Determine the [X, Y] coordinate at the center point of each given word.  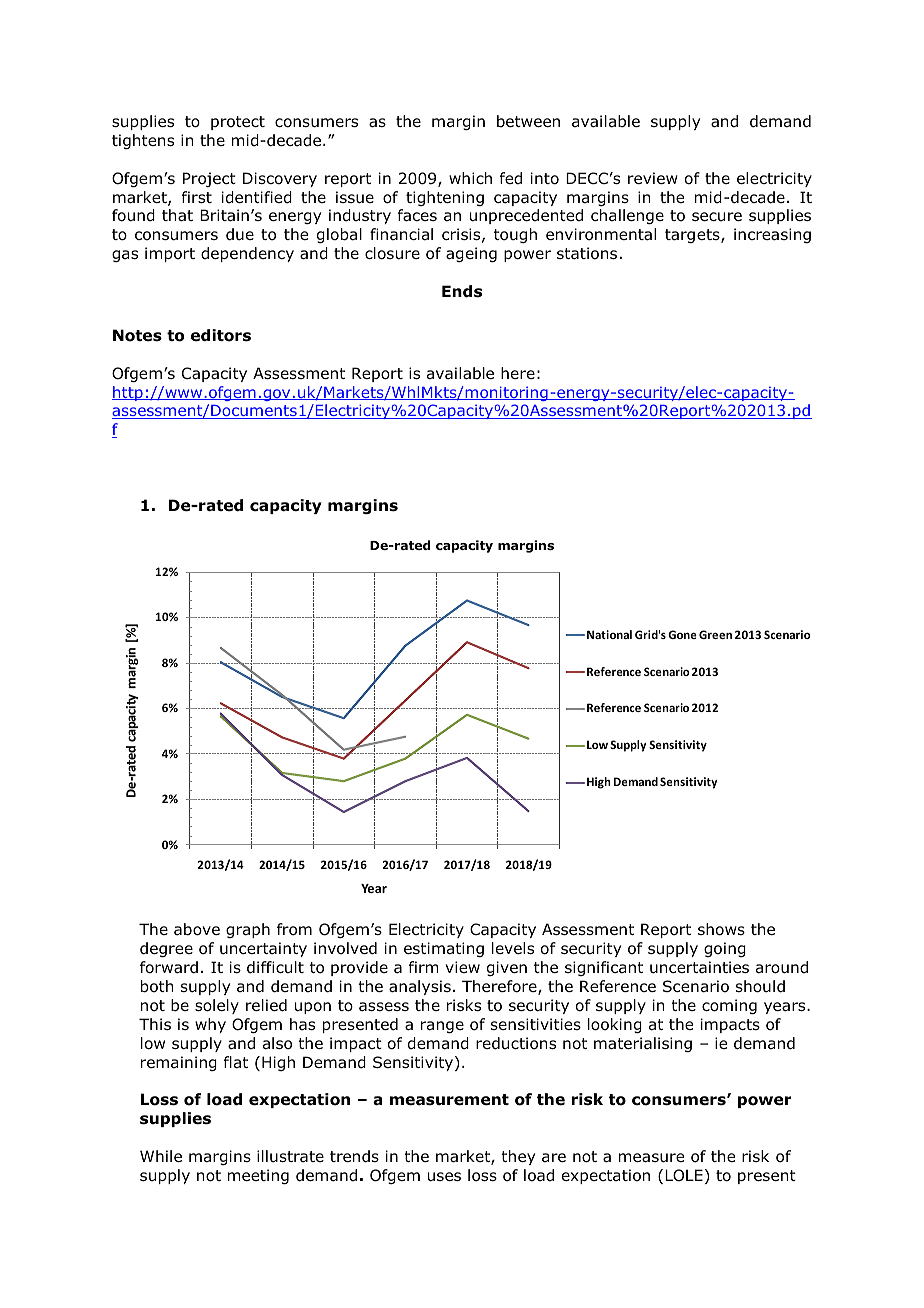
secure [717, 216]
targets [693, 236]
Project [209, 179]
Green [715, 634]
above [197, 929]
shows [721, 929]
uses [444, 1177]
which [470, 178]
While [161, 1156]
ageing [471, 254]
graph [248, 930]
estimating [444, 949]
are [554, 1157]
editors [221, 335]
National [609, 634]
